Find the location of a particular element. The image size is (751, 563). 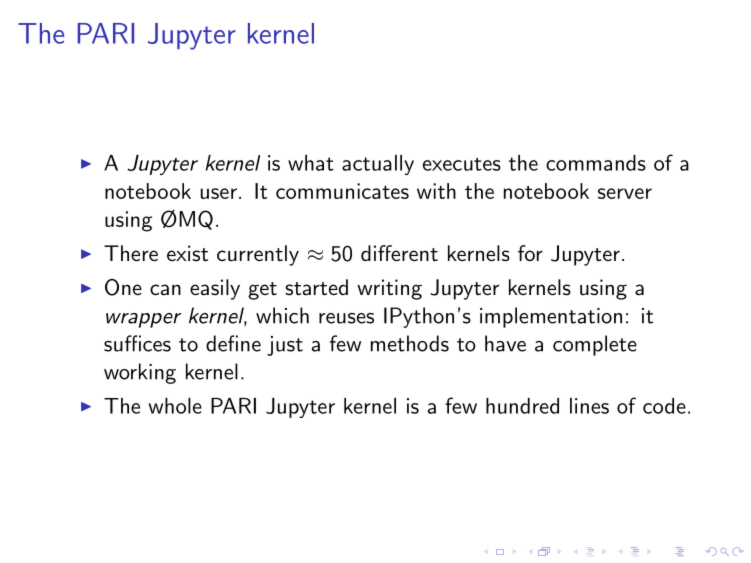

whole is located at coordinates (175, 406).
